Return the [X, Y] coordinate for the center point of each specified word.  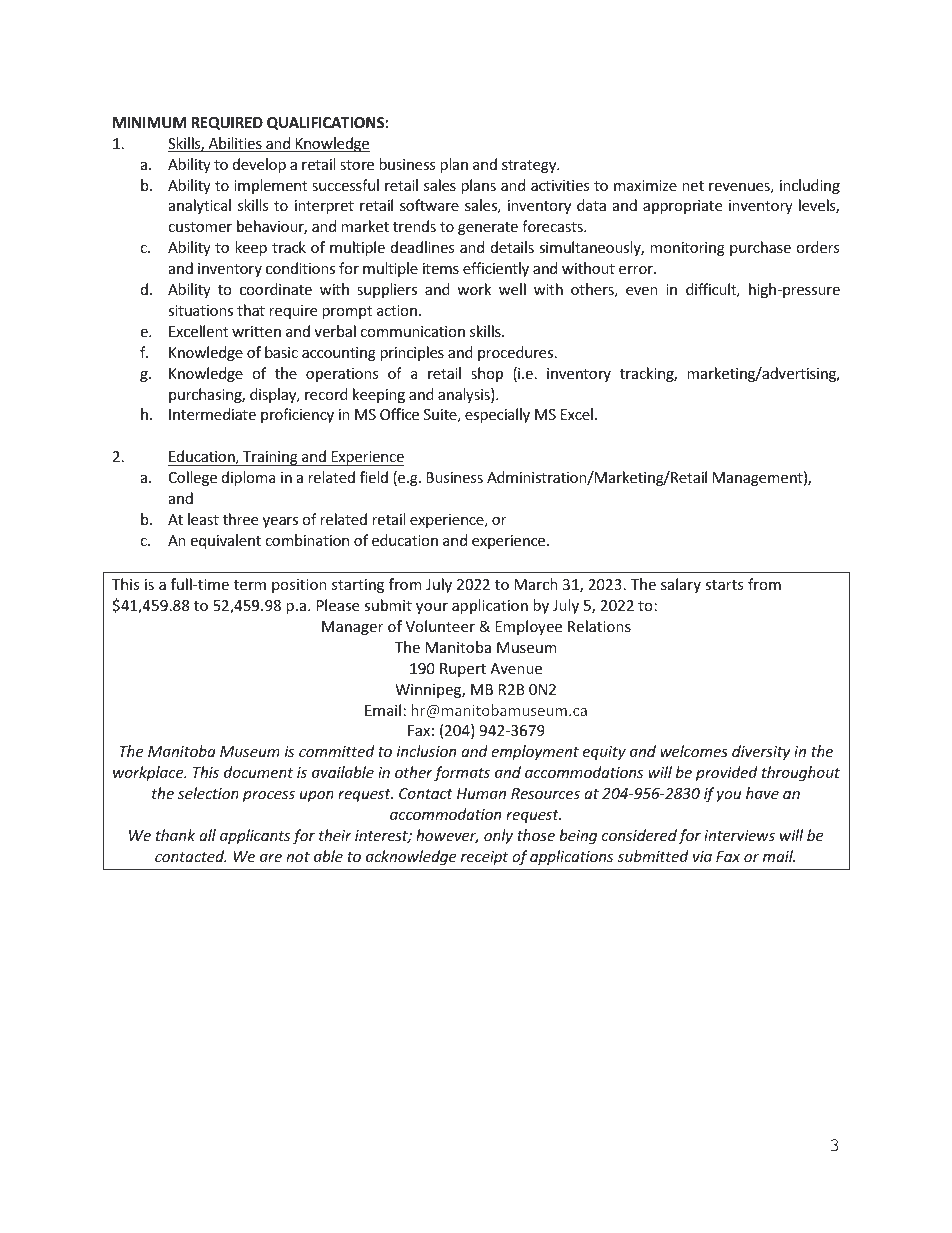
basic [281, 352]
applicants [255, 836]
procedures [517, 353]
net [693, 186]
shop [487, 374]
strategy [530, 166]
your [432, 608]
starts [724, 585]
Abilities [235, 144]
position [299, 586]
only [498, 836]
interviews [739, 835]
